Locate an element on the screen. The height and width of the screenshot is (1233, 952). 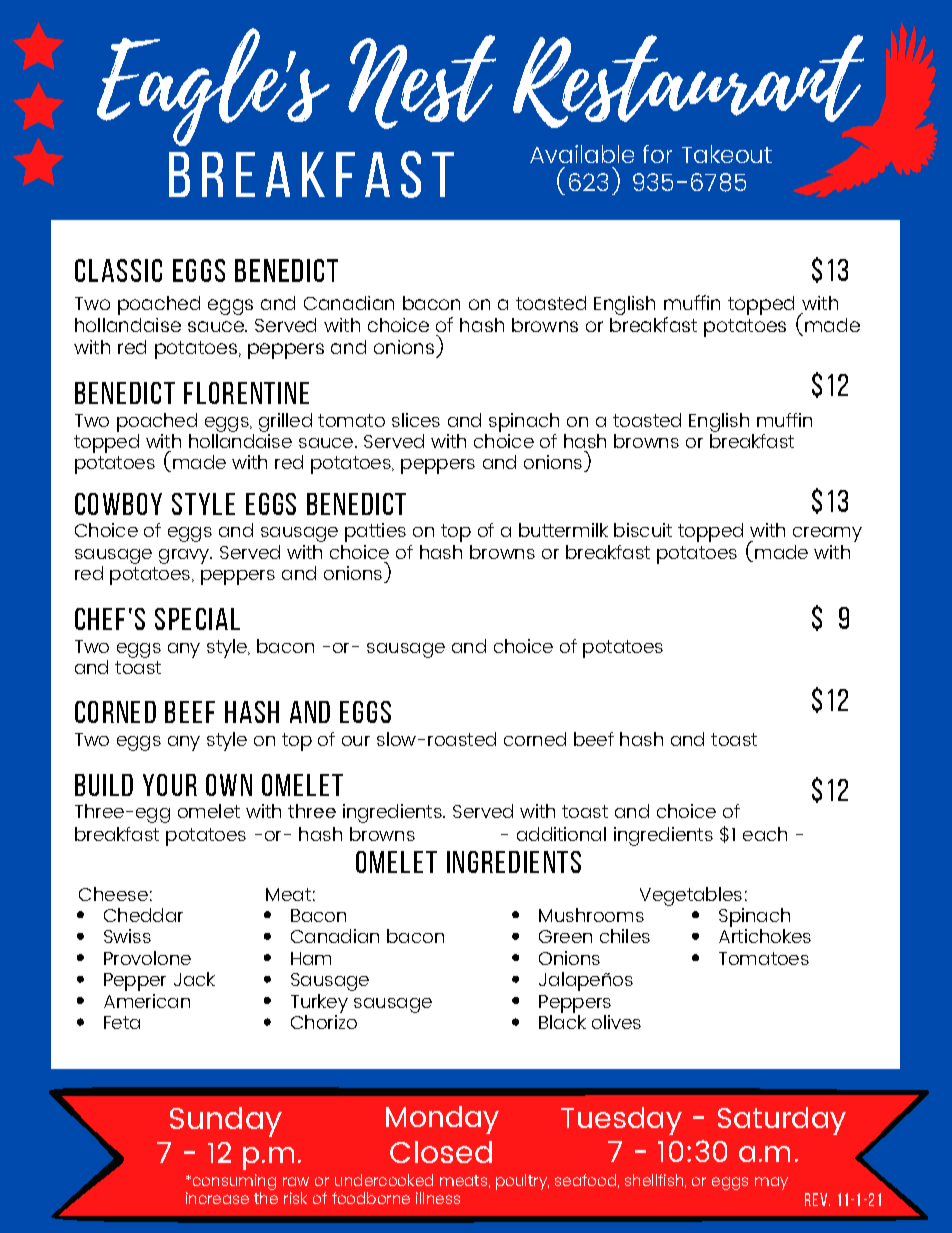
special is located at coordinates (197, 619).
